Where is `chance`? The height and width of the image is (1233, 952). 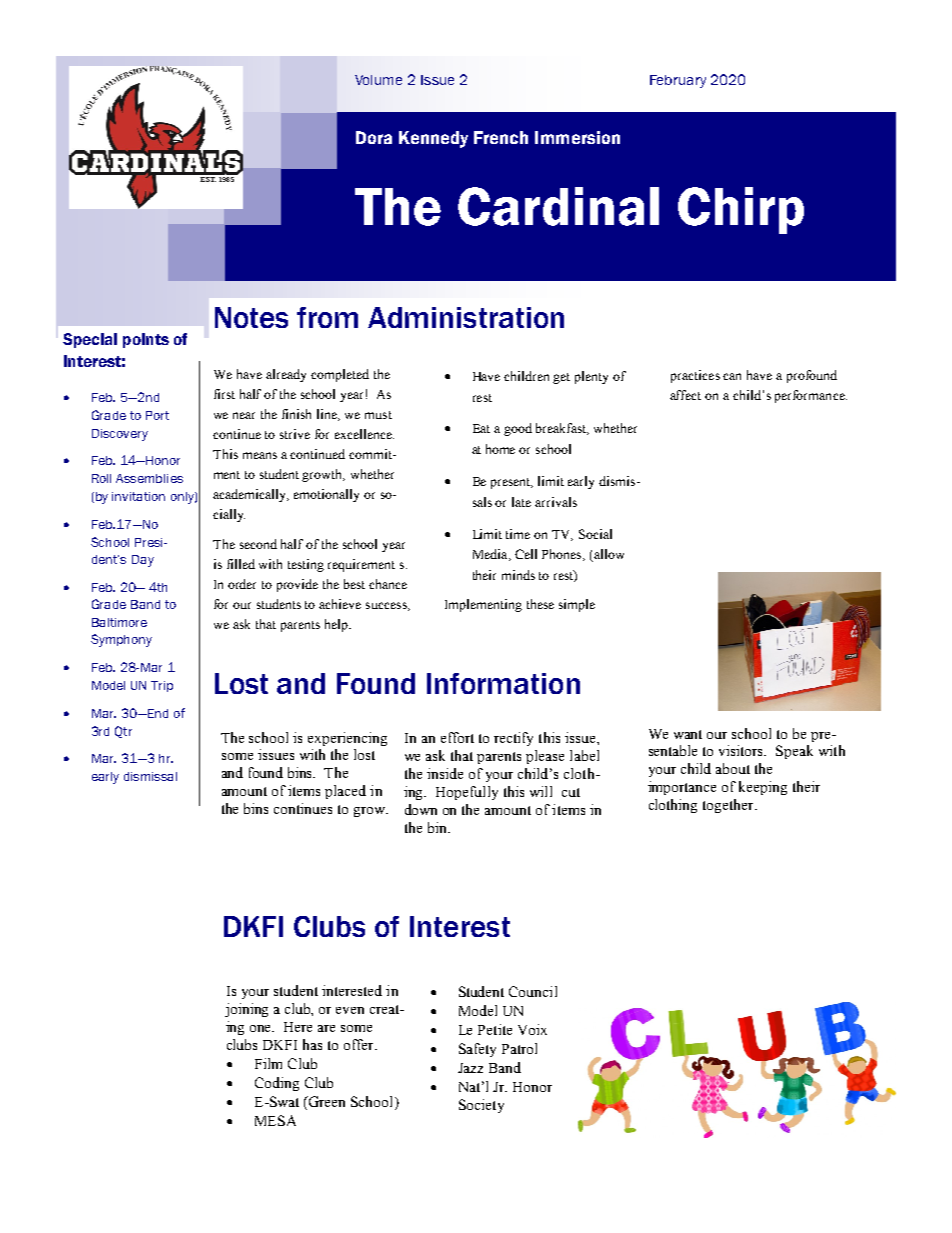
chance is located at coordinates (388, 584).
